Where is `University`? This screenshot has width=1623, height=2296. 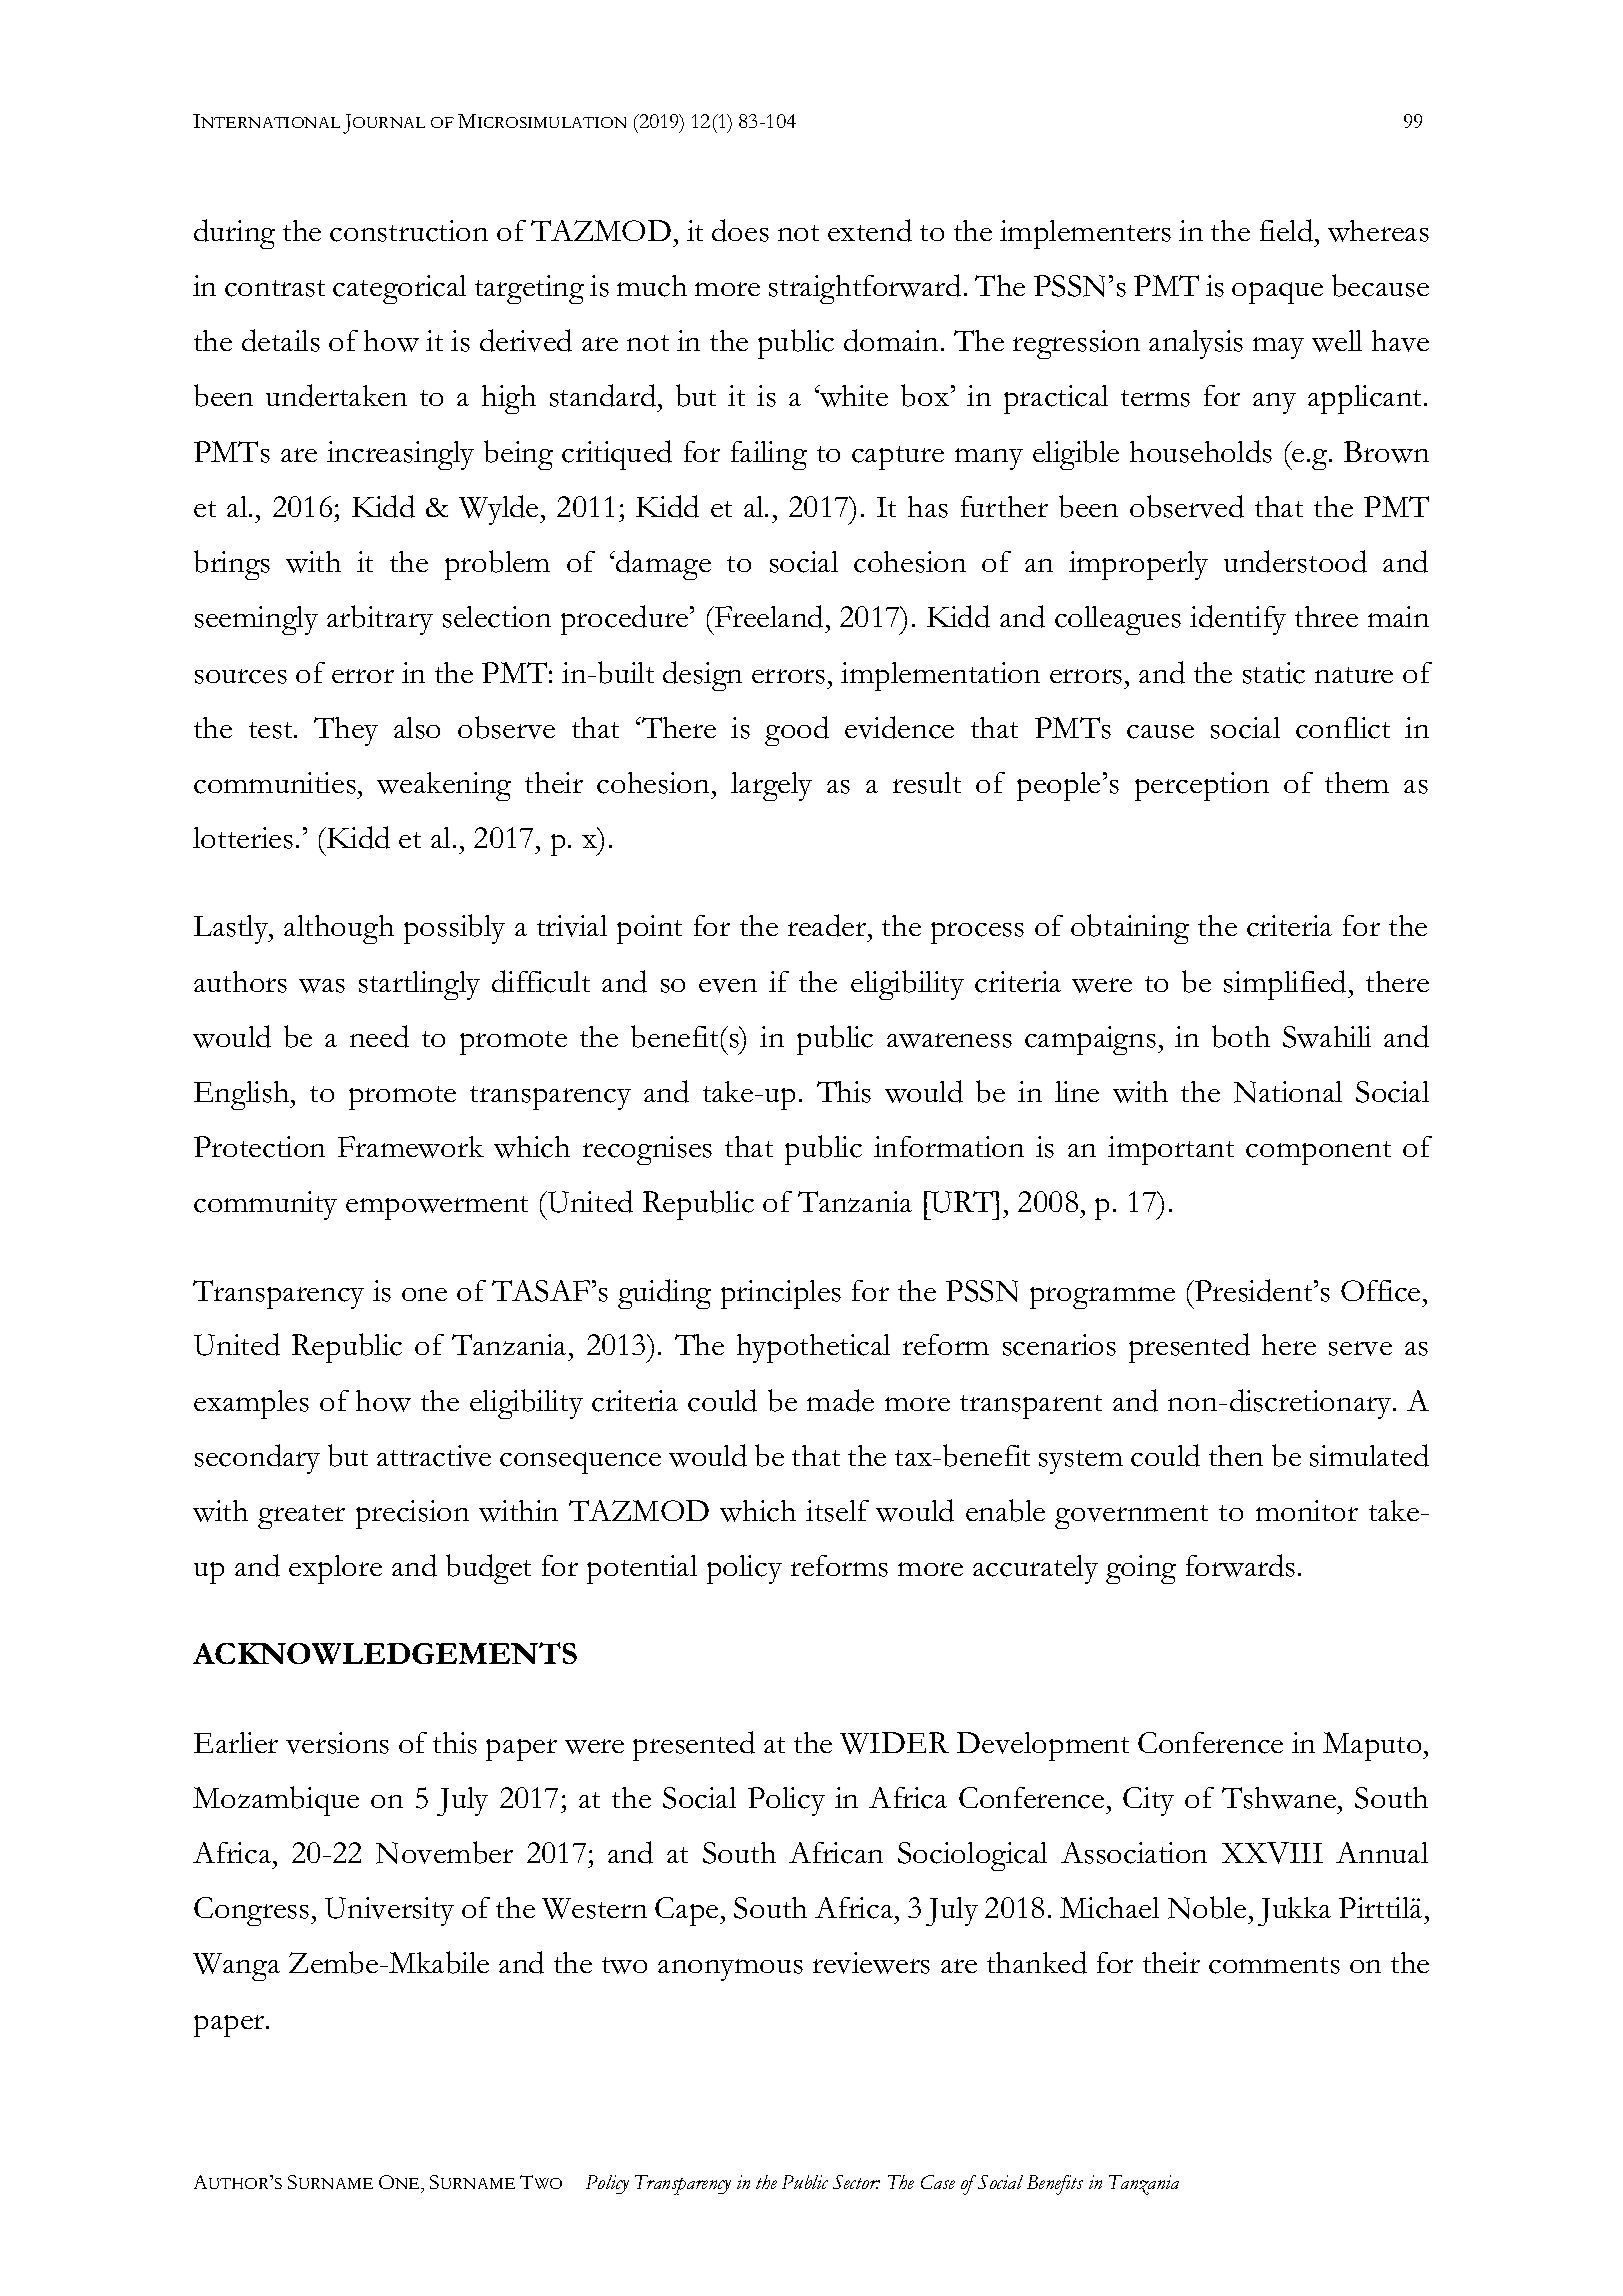
University is located at coordinates (389, 1911).
